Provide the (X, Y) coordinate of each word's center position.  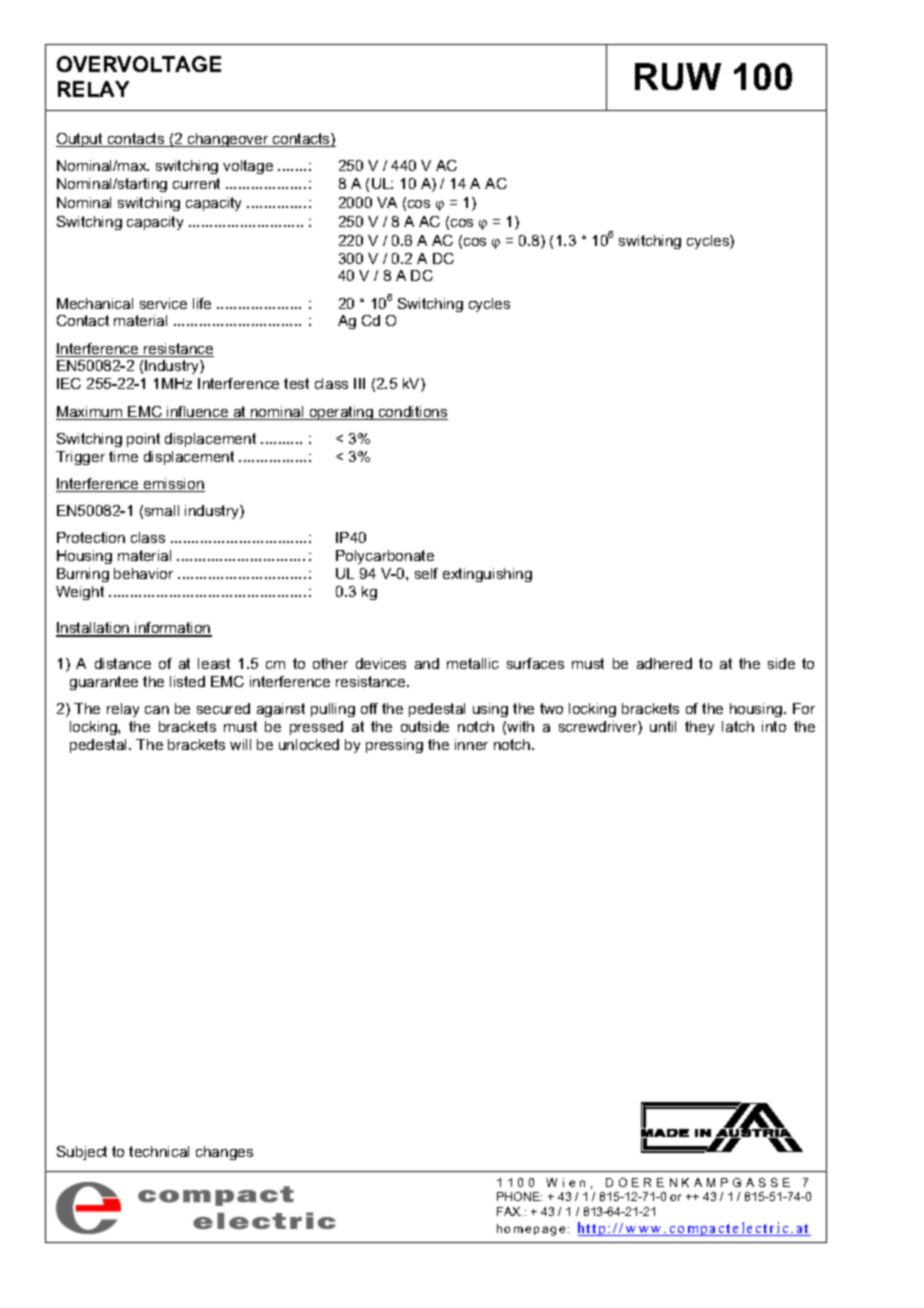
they (699, 728)
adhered (664, 663)
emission (173, 485)
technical (159, 1151)
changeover (228, 140)
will (240, 744)
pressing (394, 746)
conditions (412, 413)
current (196, 183)
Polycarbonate (385, 557)
